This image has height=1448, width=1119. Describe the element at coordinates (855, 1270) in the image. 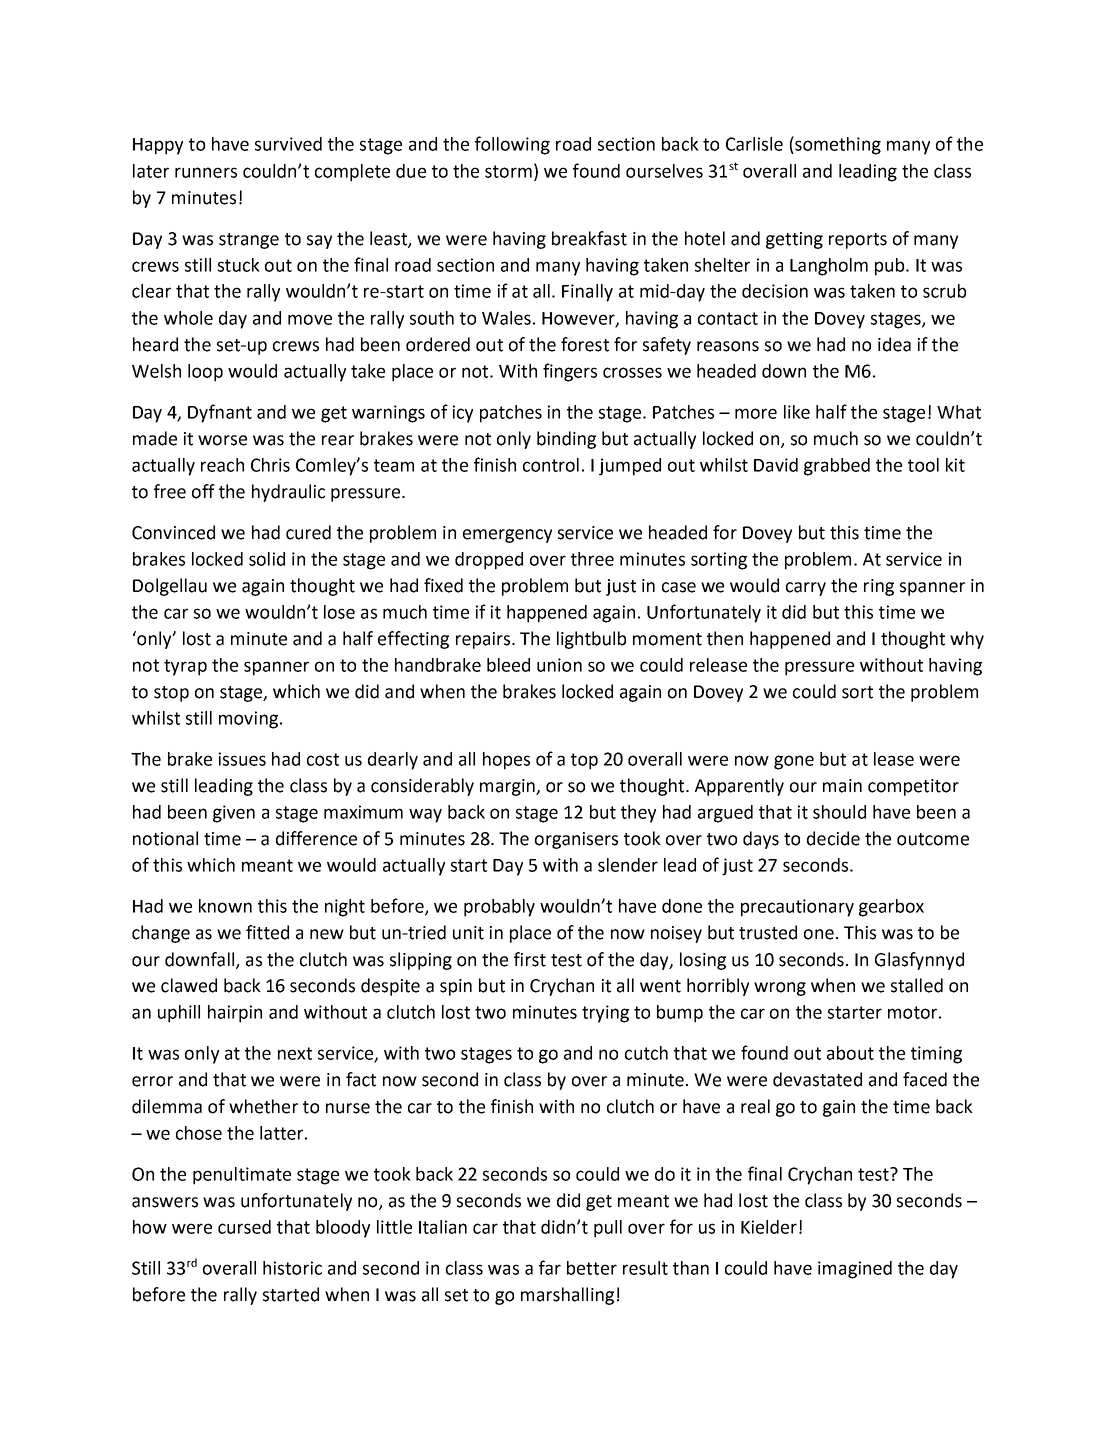

I see `imagined` at that location.
